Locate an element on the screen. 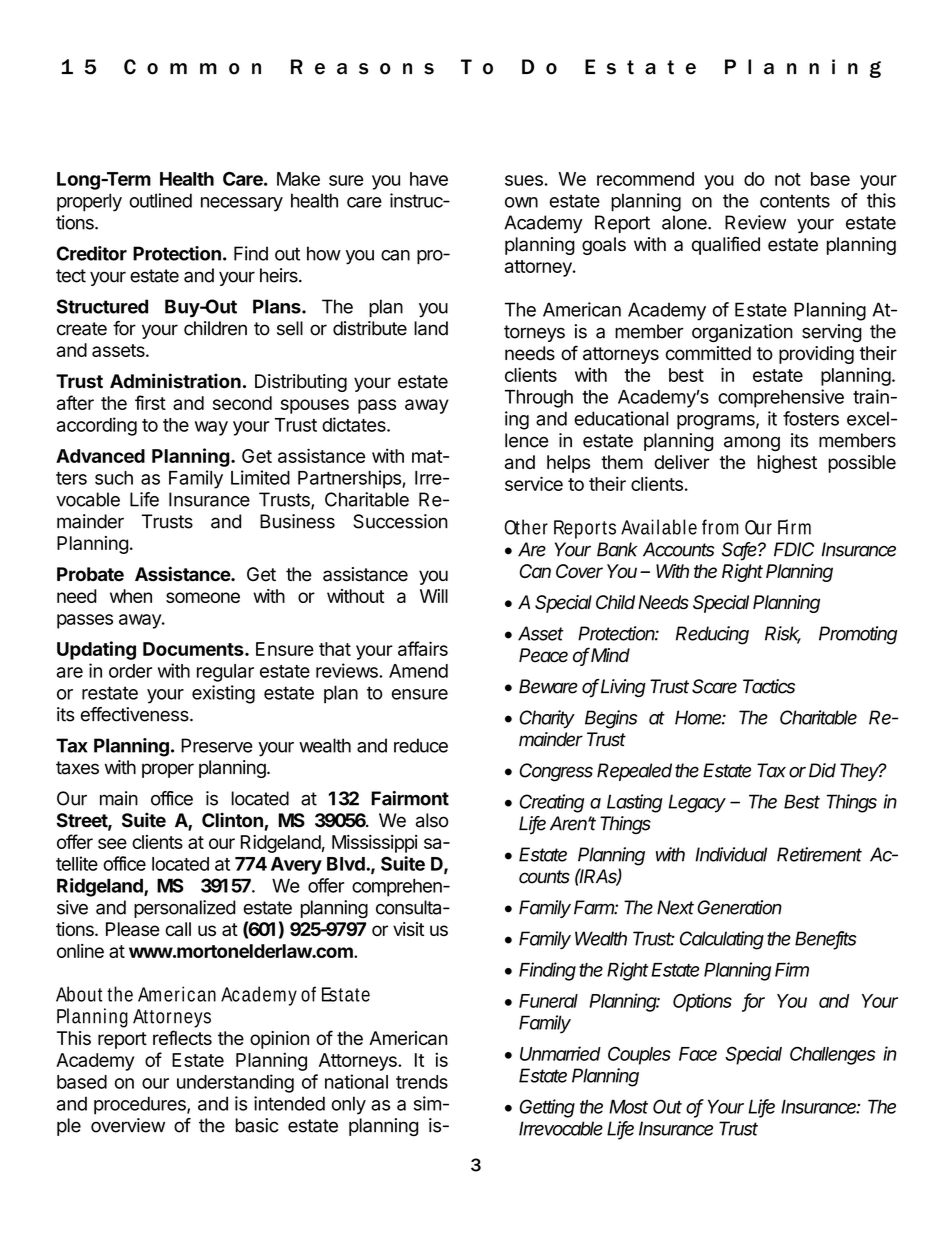 The image size is (952, 1233). Other is located at coordinates (526, 527).
